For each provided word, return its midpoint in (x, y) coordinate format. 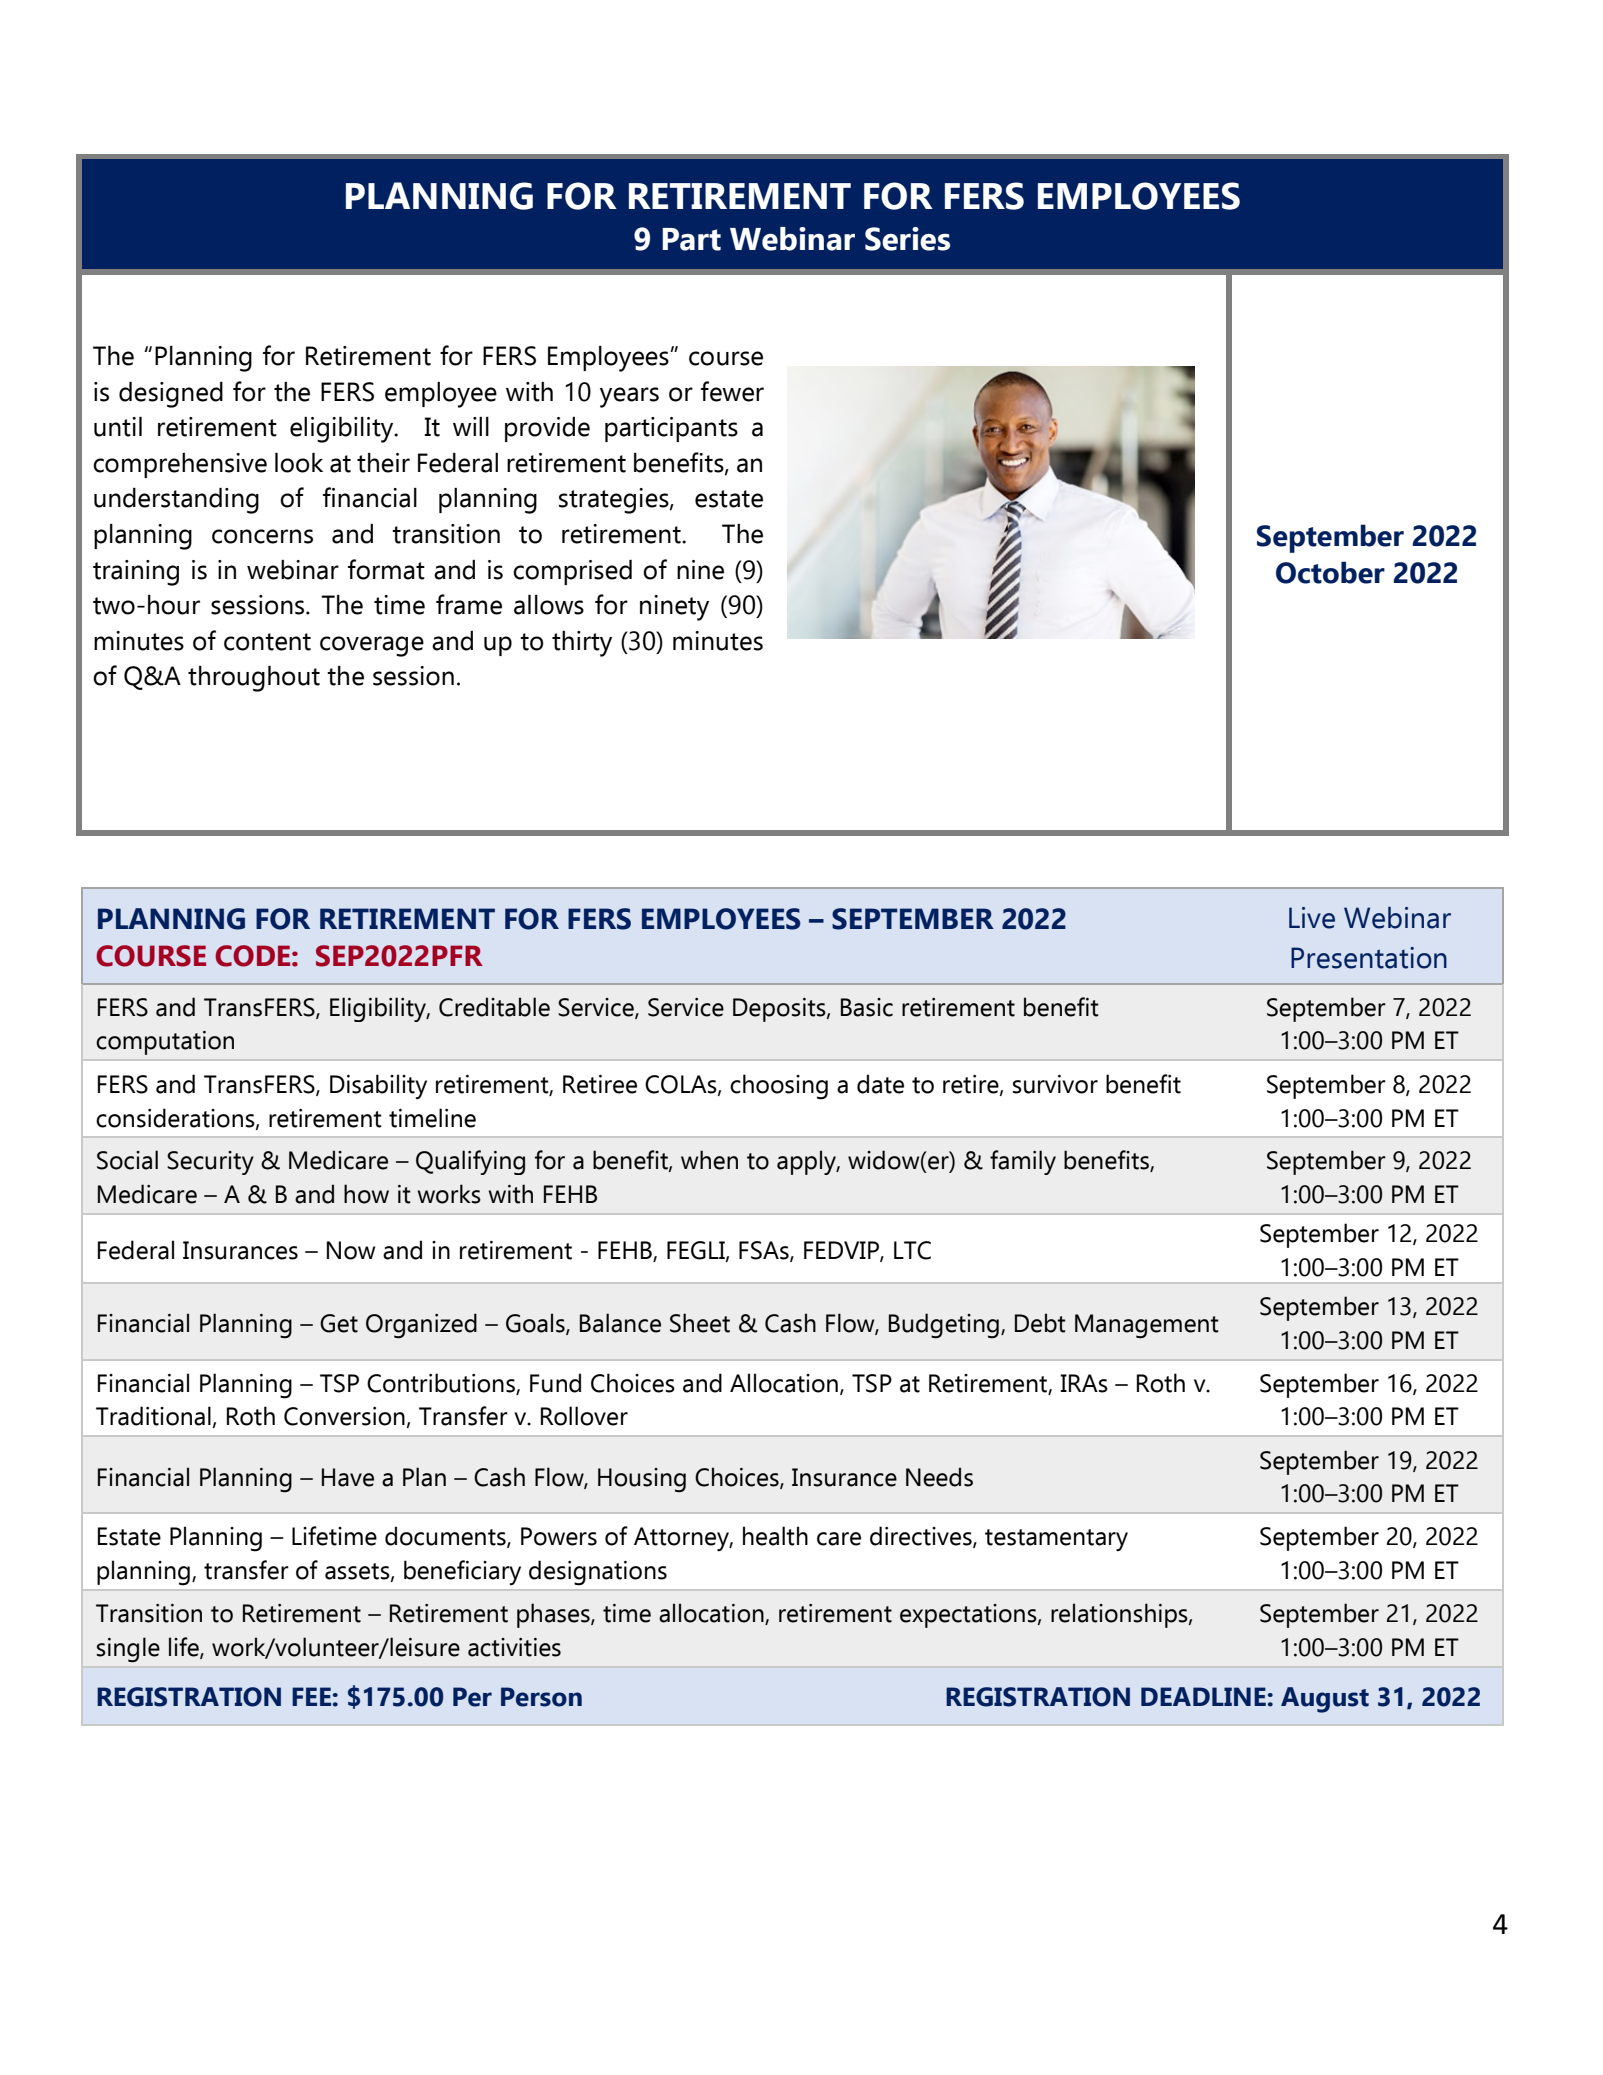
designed (171, 395)
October (1330, 572)
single (128, 1650)
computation (165, 1043)
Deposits (780, 1010)
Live (1312, 918)
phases (554, 1615)
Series (907, 239)
